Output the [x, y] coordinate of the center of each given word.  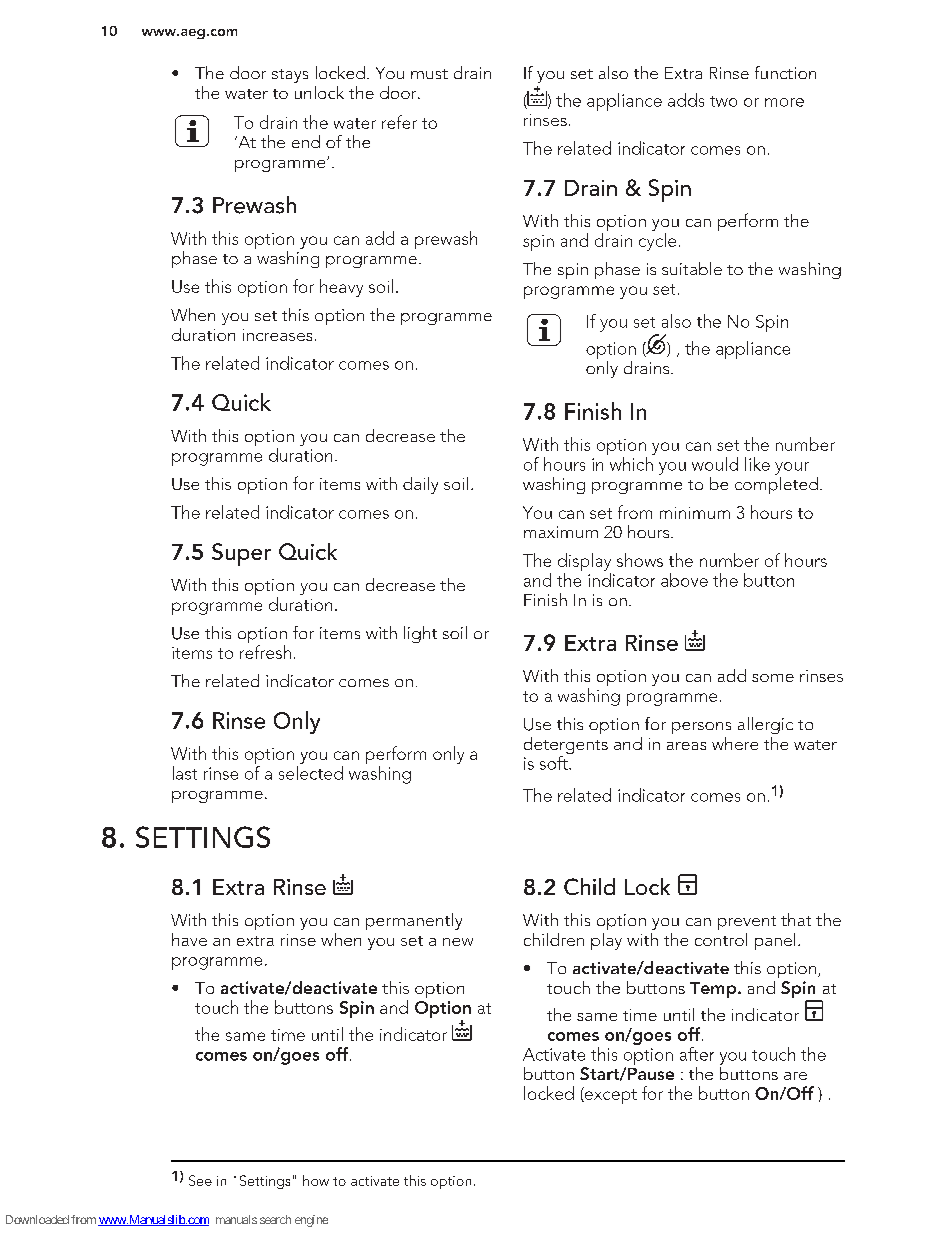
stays [290, 76]
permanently [414, 921]
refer [399, 122]
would [715, 464]
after [697, 1054]
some [773, 678]
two [723, 101]
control [721, 939]
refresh [265, 652]
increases [277, 335]
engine [311, 1221]
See [200, 1180]
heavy [341, 288]
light [420, 634]
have [189, 939]
